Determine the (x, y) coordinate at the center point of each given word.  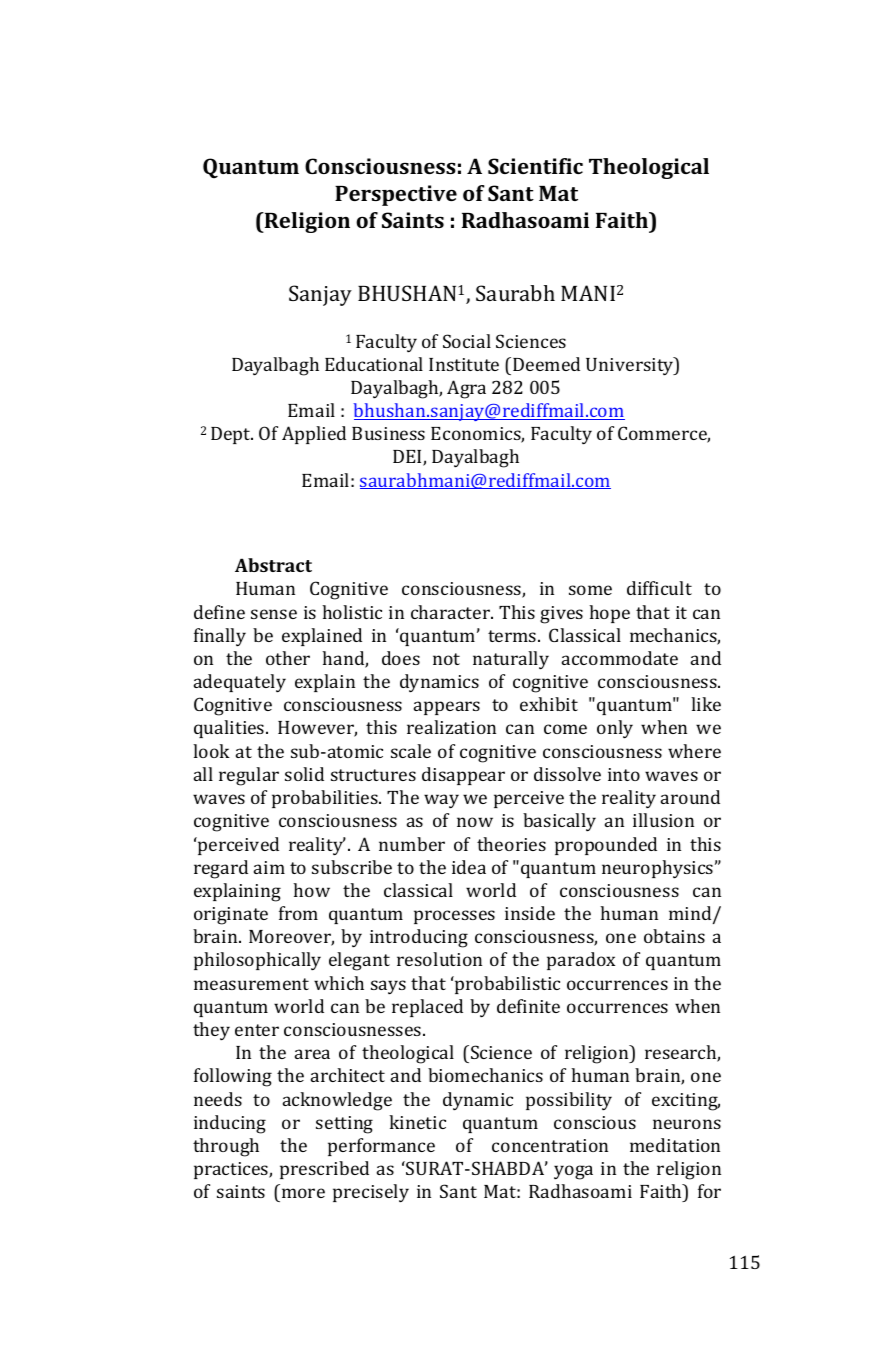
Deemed (546, 364)
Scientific (535, 166)
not (446, 659)
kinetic (417, 1122)
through (226, 1147)
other (288, 658)
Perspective (396, 195)
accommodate (620, 658)
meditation (675, 1145)
